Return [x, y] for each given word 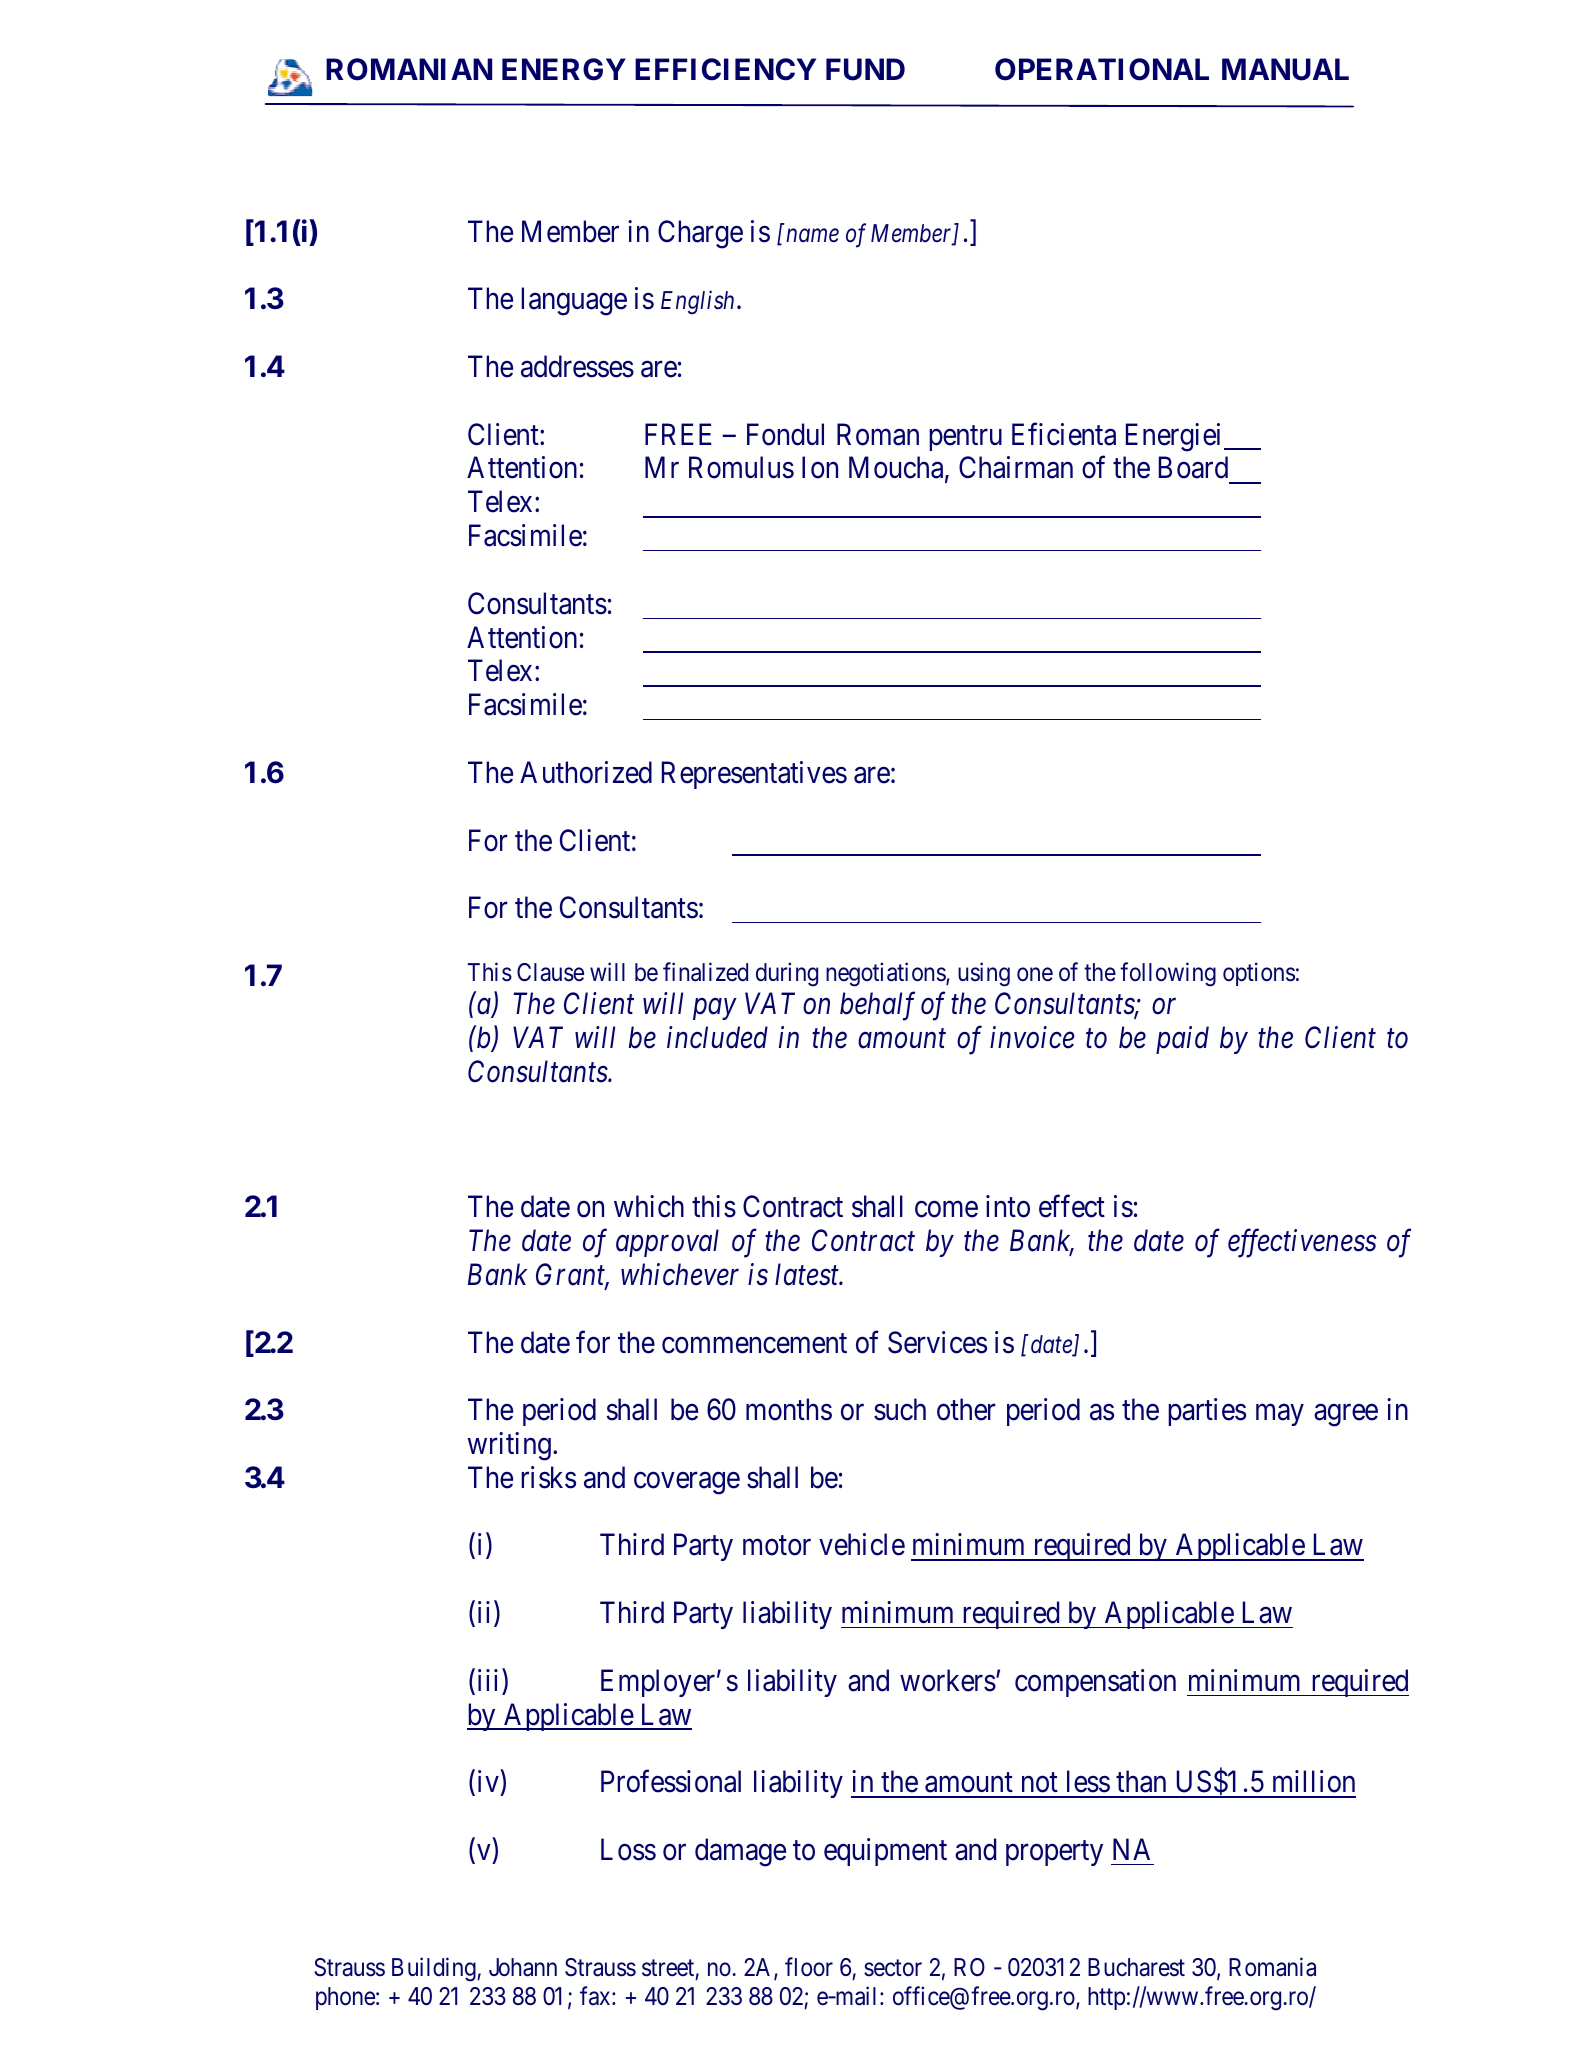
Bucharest [1136, 1967]
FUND [865, 69]
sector [893, 1968]
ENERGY [564, 69]
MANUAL [1285, 69]
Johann [523, 1967]
